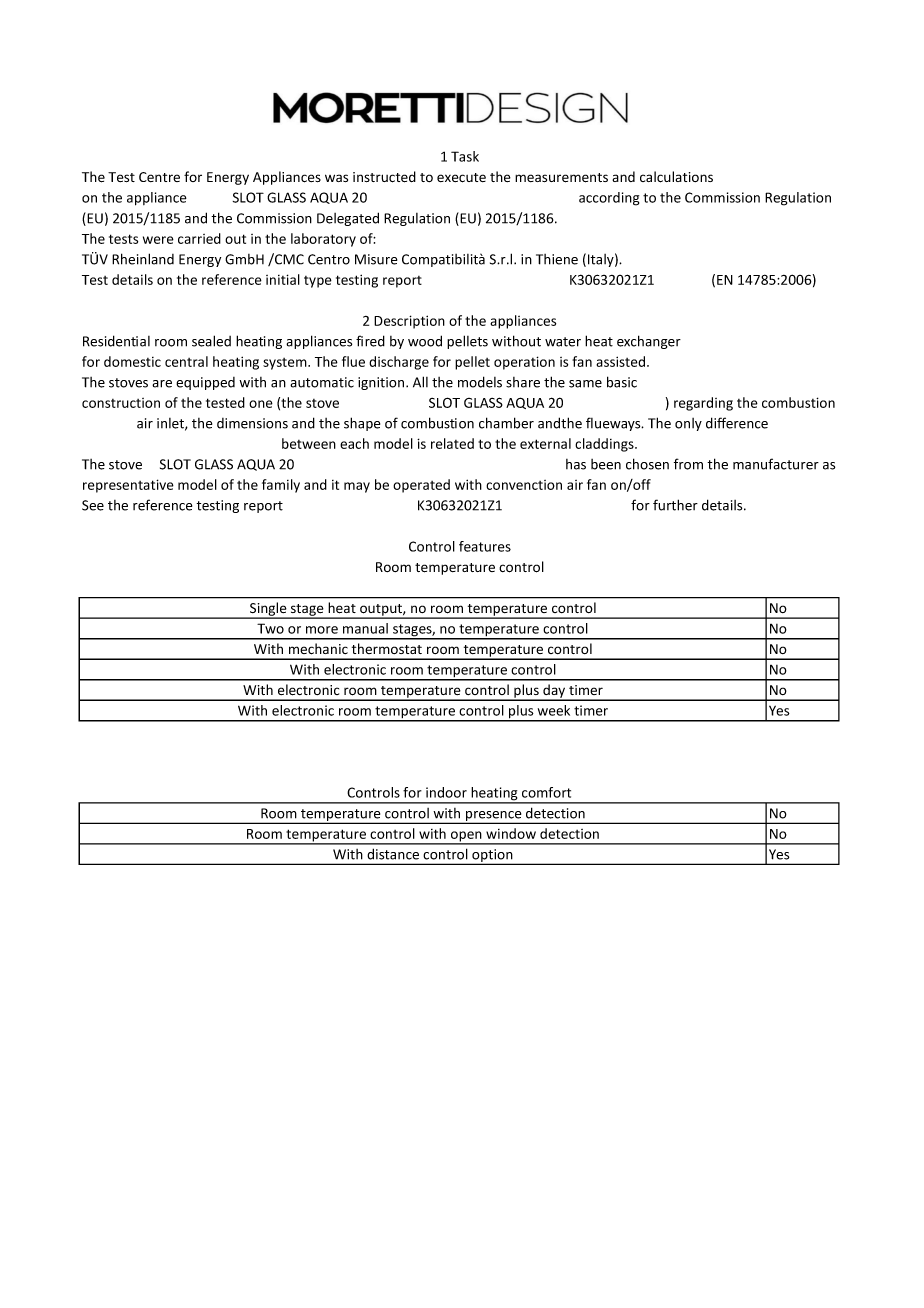 The height and width of the document is (1308, 924). I want to click on execute, so click(461, 178).
